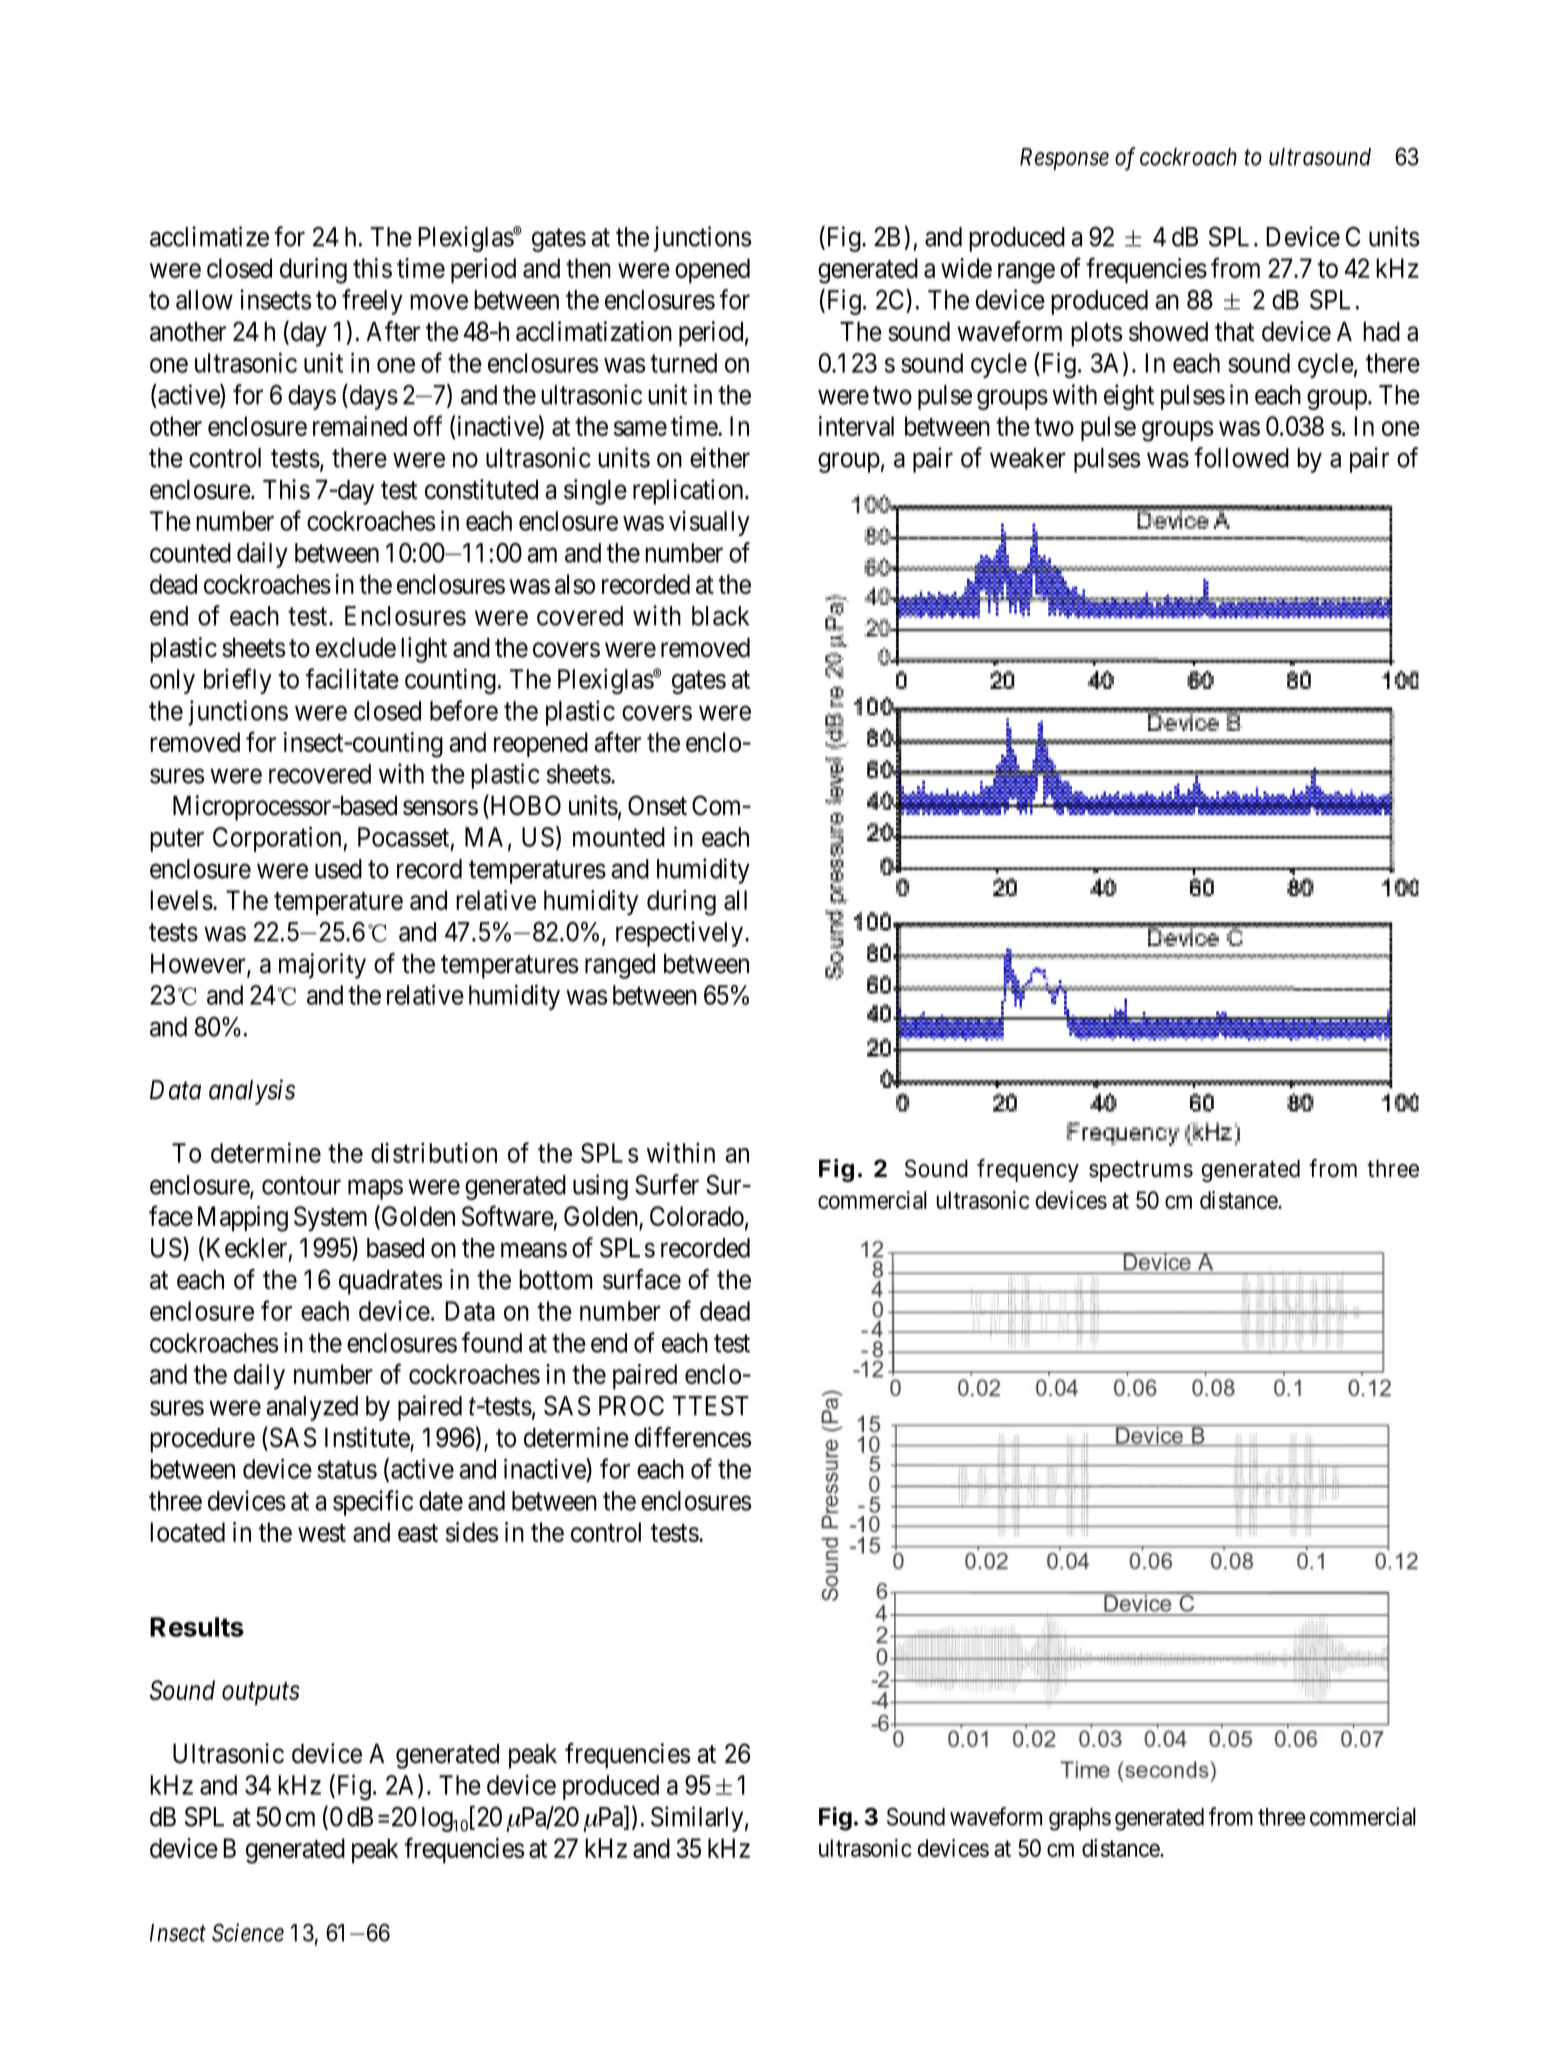 Image resolution: width=1567 pixels, height=2054 pixels. Describe the element at coordinates (693, 1437) in the document. I see `differences` at that location.
